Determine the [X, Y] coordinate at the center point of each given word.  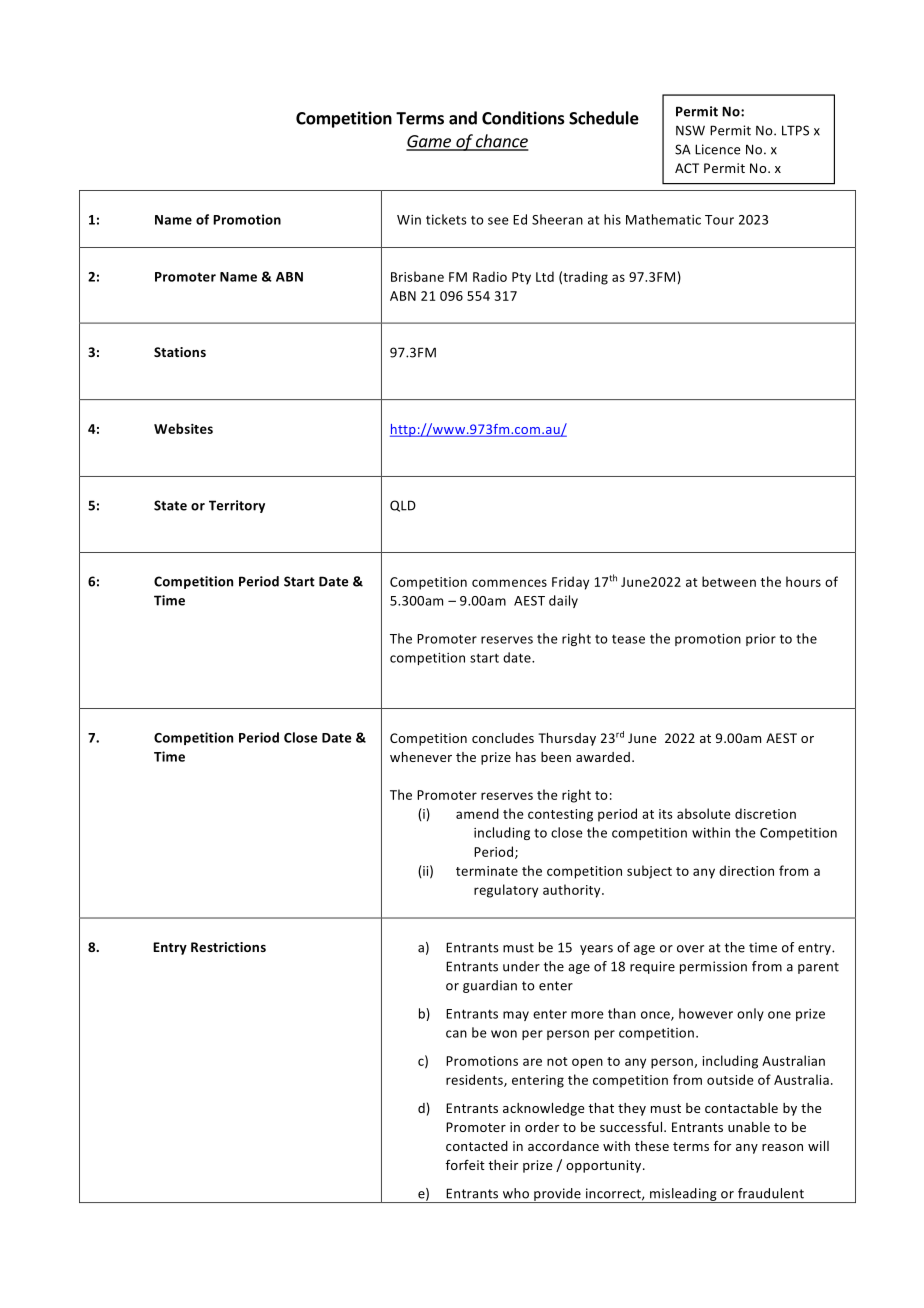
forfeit [465, 1164]
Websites [183, 428]
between [729, 581]
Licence [717, 149]
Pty [521, 278]
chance [501, 142]
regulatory [506, 891]
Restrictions [228, 947]
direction [746, 870]
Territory [237, 506]
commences [509, 583]
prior [761, 640]
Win [409, 220]
